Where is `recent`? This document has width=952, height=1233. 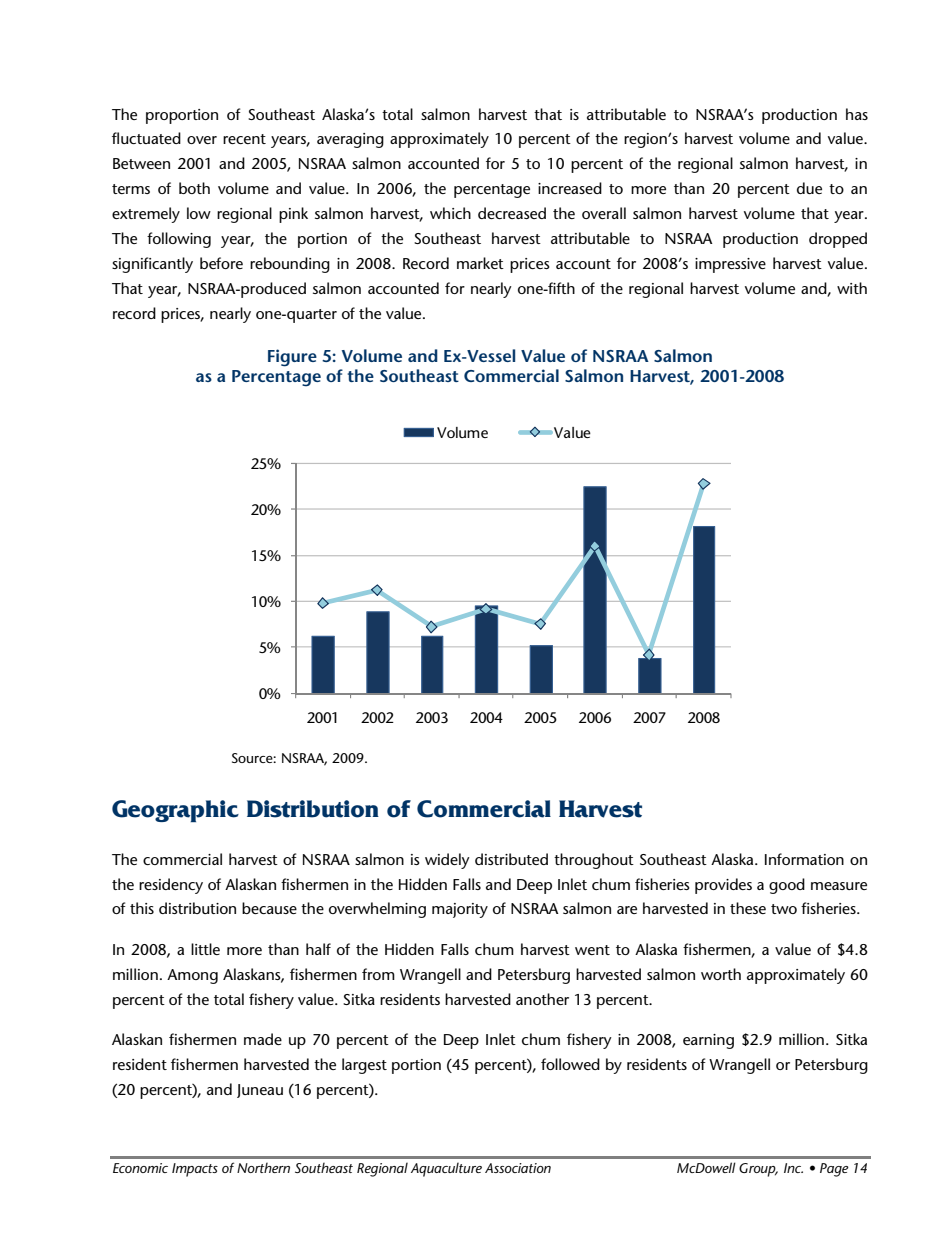 recent is located at coordinates (244, 139).
